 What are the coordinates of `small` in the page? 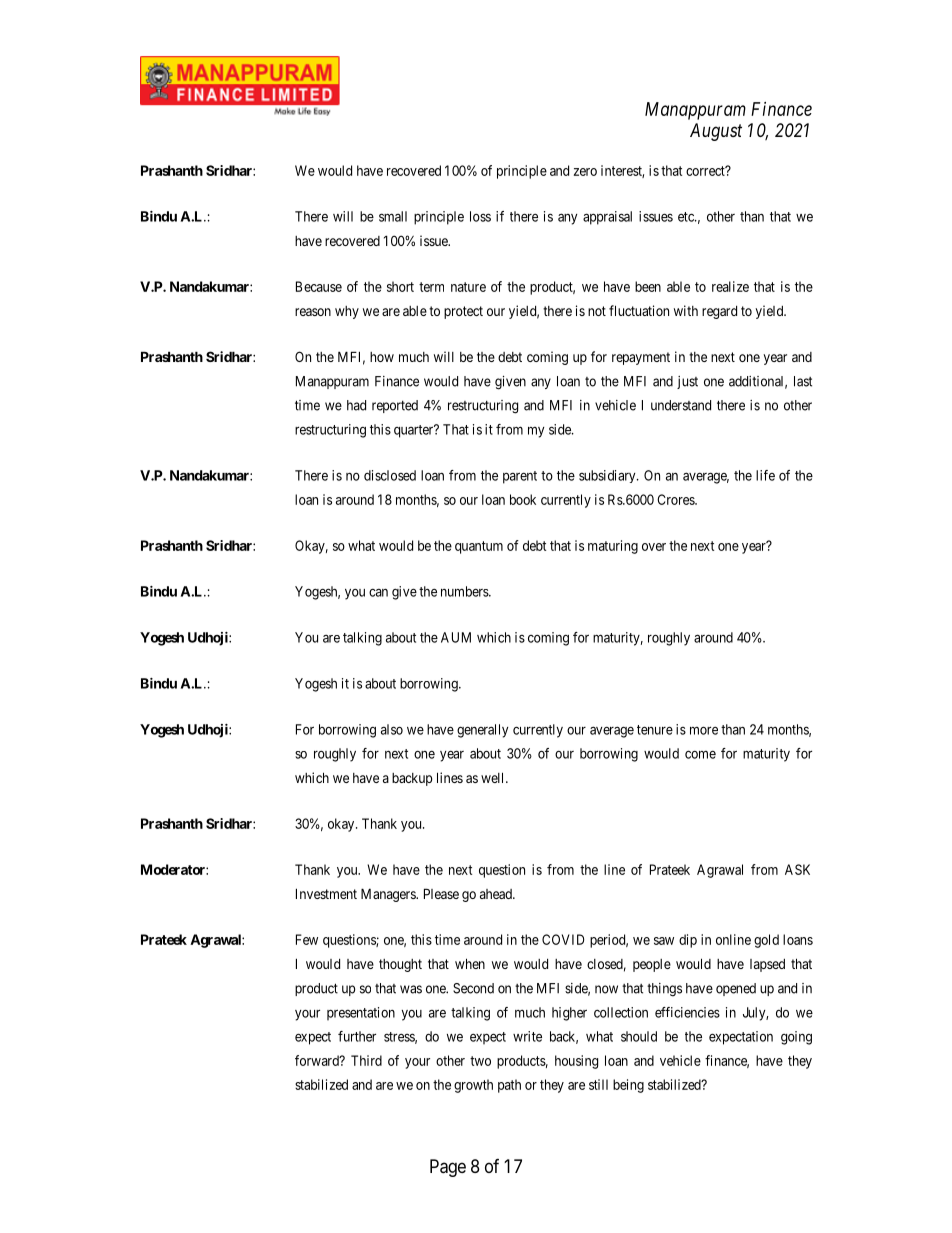 It's located at (393, 216).
